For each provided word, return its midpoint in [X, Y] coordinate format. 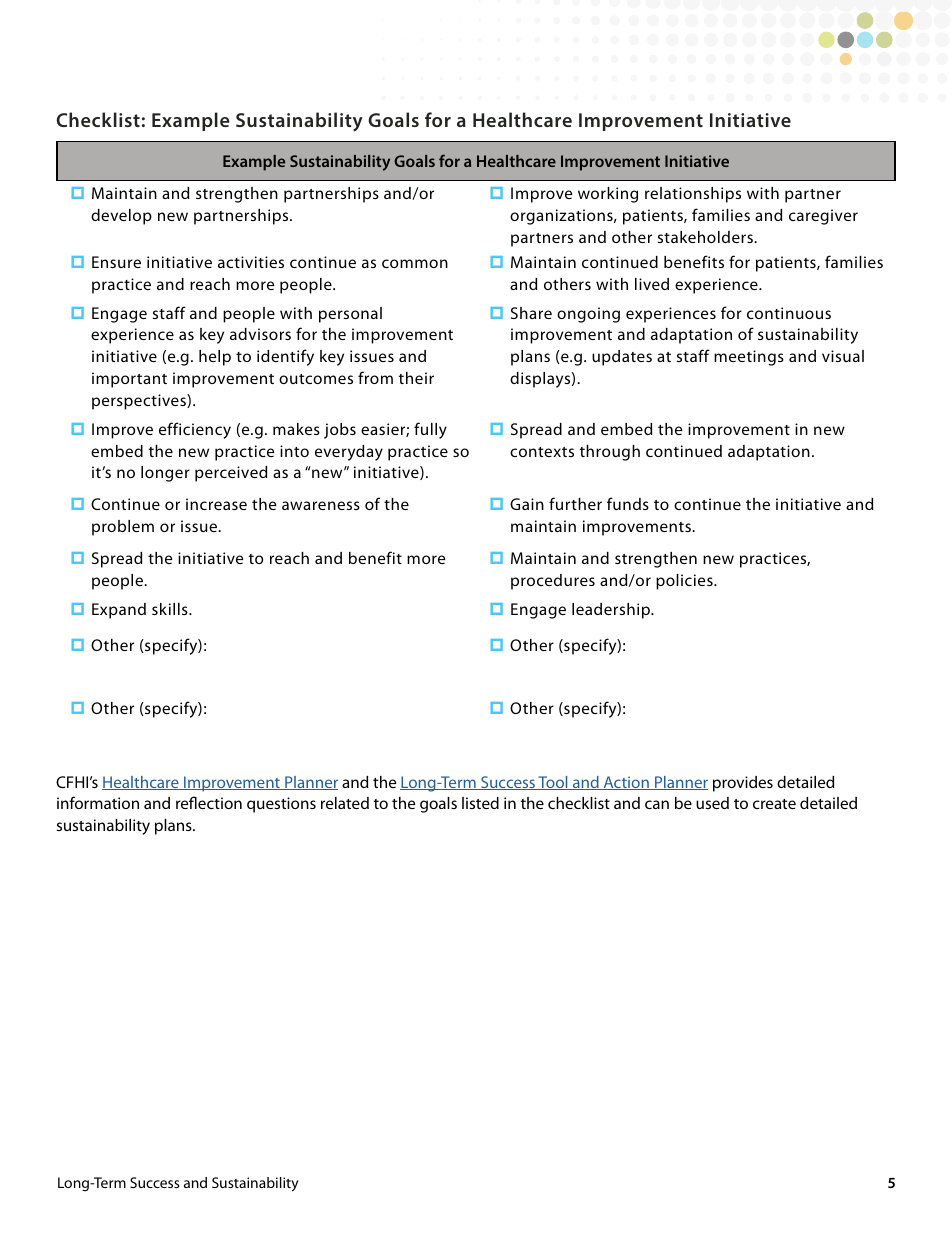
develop [121, 217]
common [415, 263]
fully [430, 430]
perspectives [140, 402]
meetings [749, 358]
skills [171, 609]
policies [685, 582]
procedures [553, 582]
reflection [209, 802]
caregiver [823, 217]
